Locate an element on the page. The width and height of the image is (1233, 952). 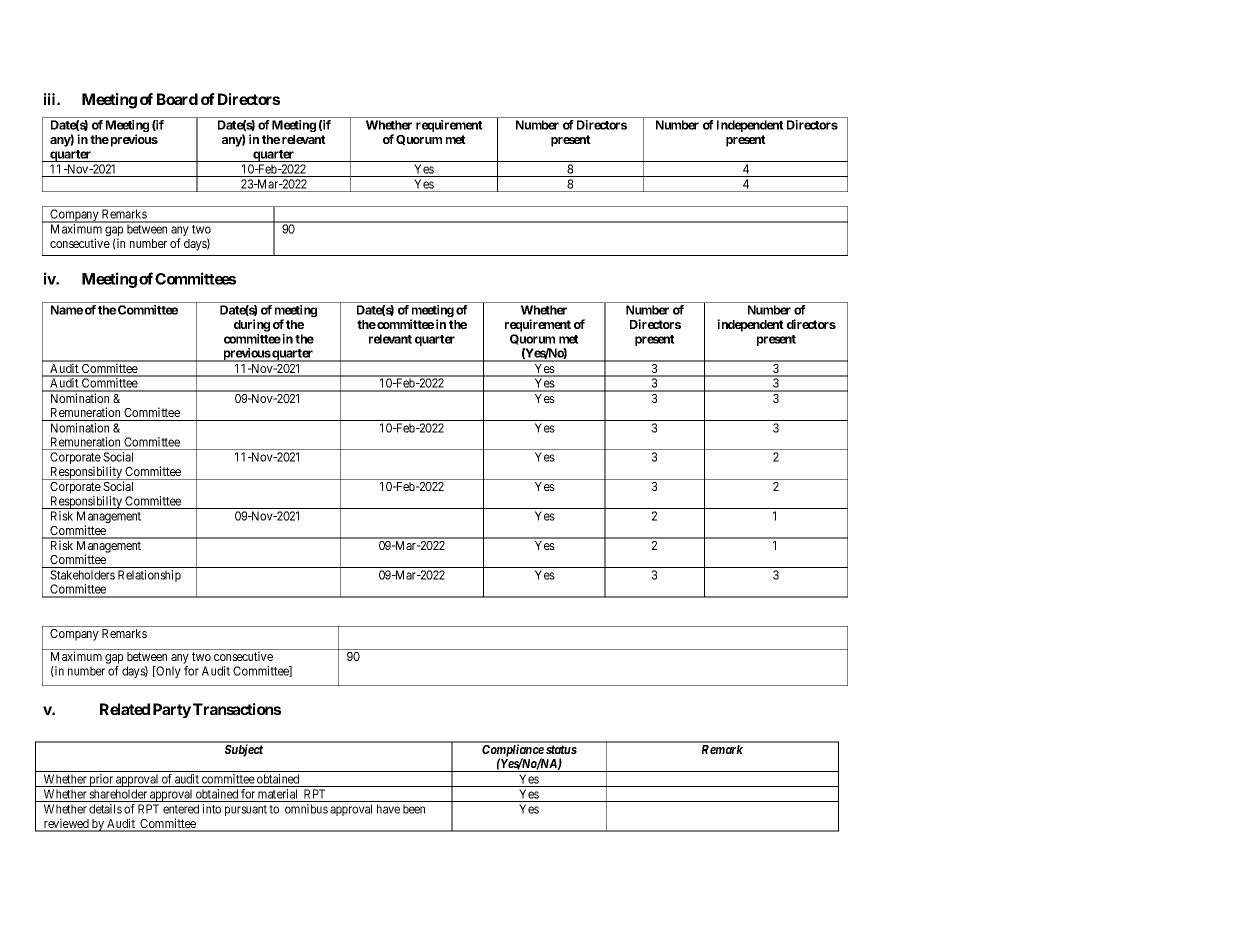
have is located at coordinates (388, 809).
